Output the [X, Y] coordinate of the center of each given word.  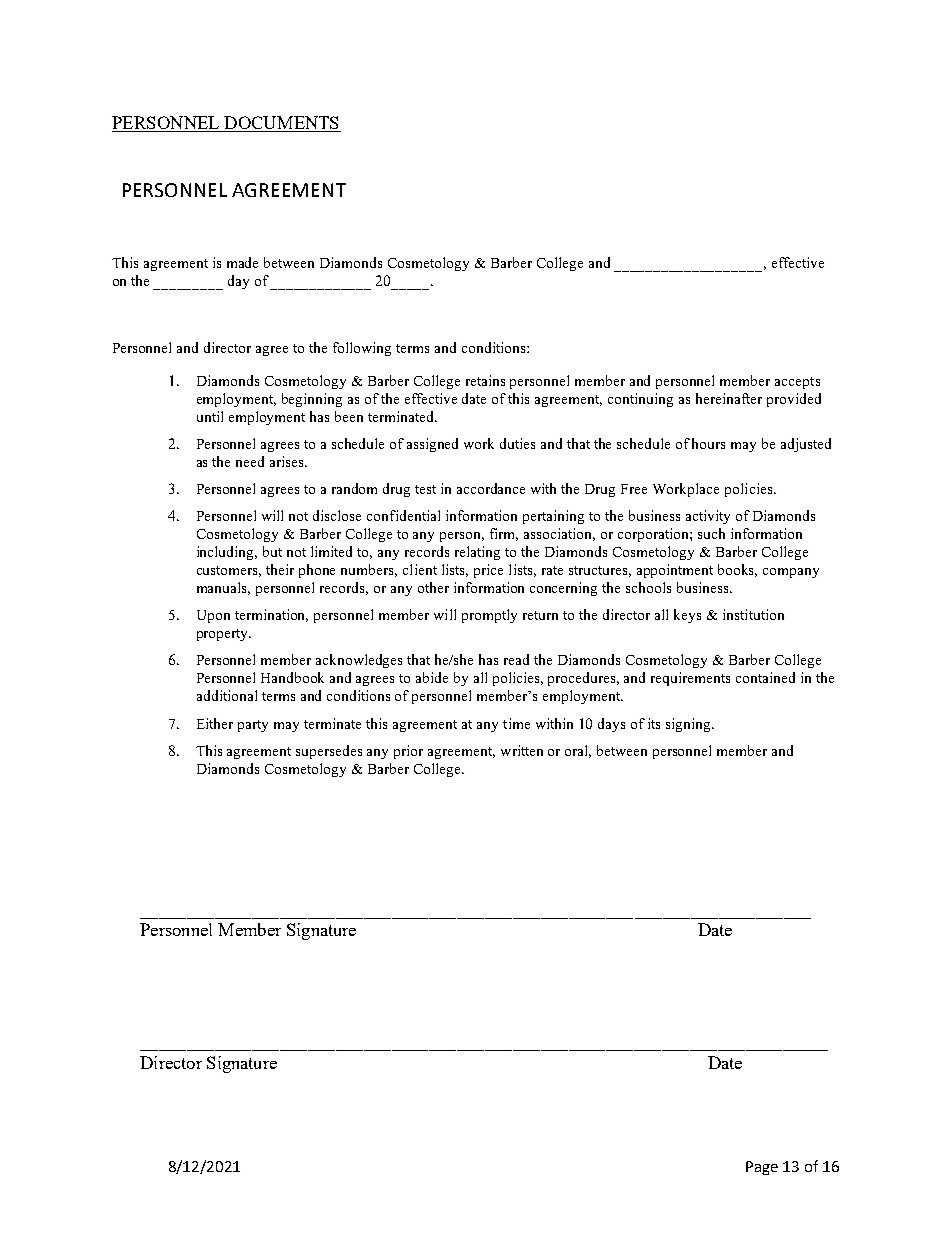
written [522, 750]
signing [690, 725]
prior [408, 752]
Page [762, 1168]
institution [753, 614]
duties [517, 443]
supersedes [329, 752]
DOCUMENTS [281, 124]
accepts [797, 383]
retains [485, 380]
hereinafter [729, 398]
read [516, 659]
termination [271, 615]
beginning [312, 400]
